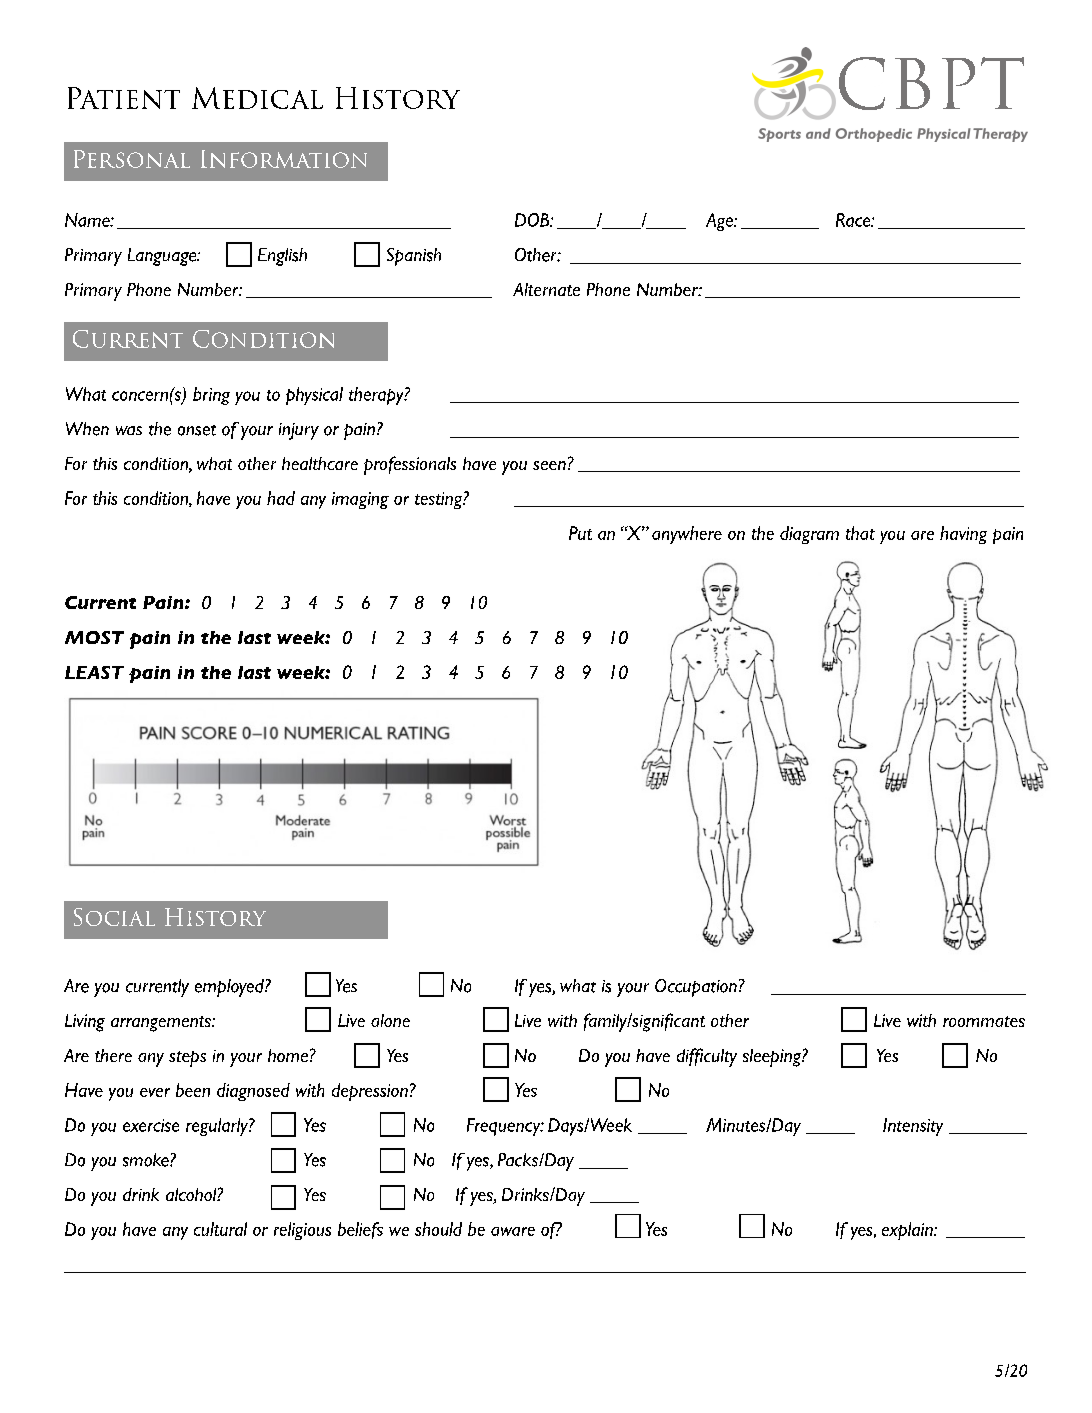 The height and width of the page is (1413, 1092). Describe the element at coordinates (860, 533) in the page. I see `that` at that location.
